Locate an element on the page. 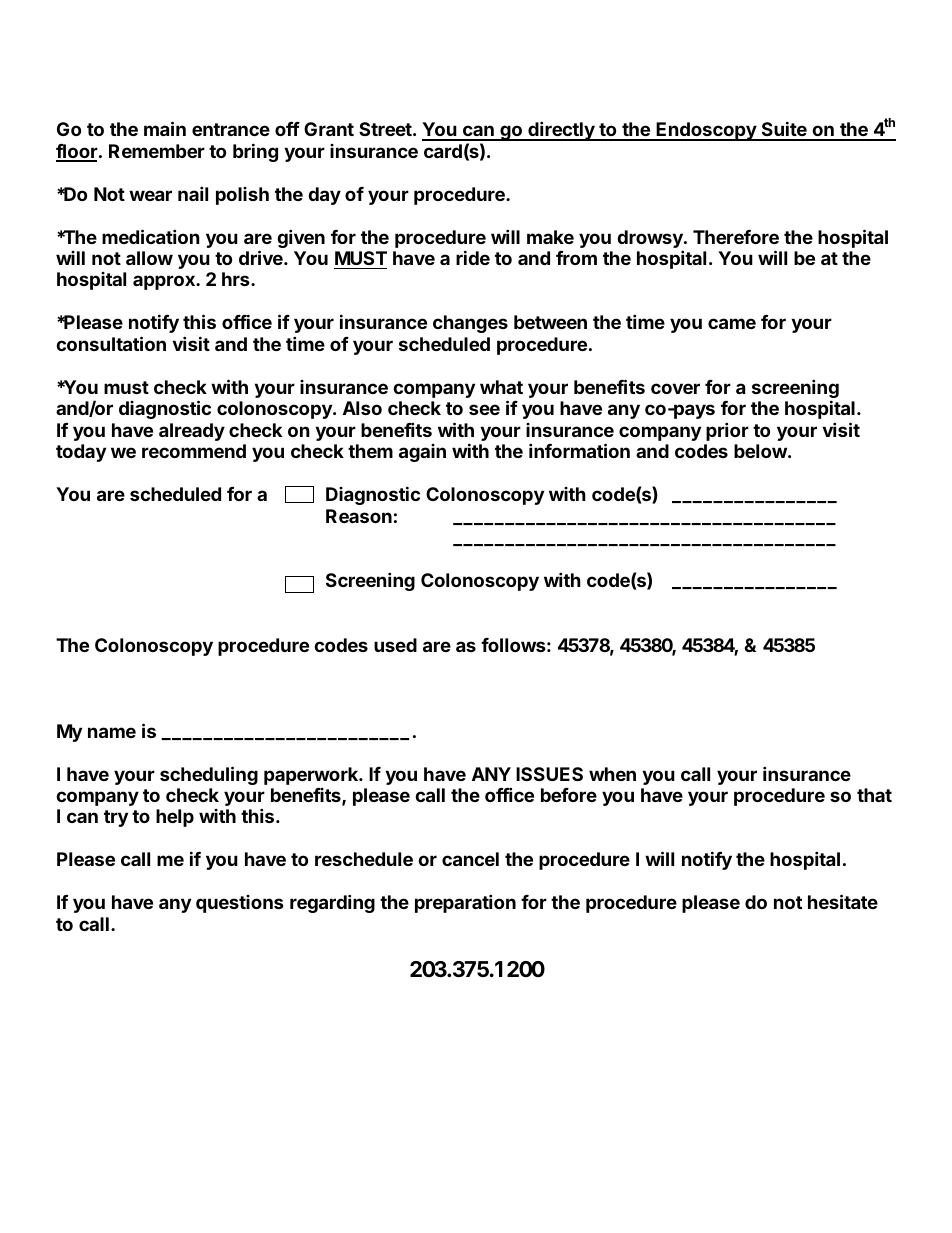 The height and width of the document is (1233, 952). cancel is located at coordinates (470, 859).
